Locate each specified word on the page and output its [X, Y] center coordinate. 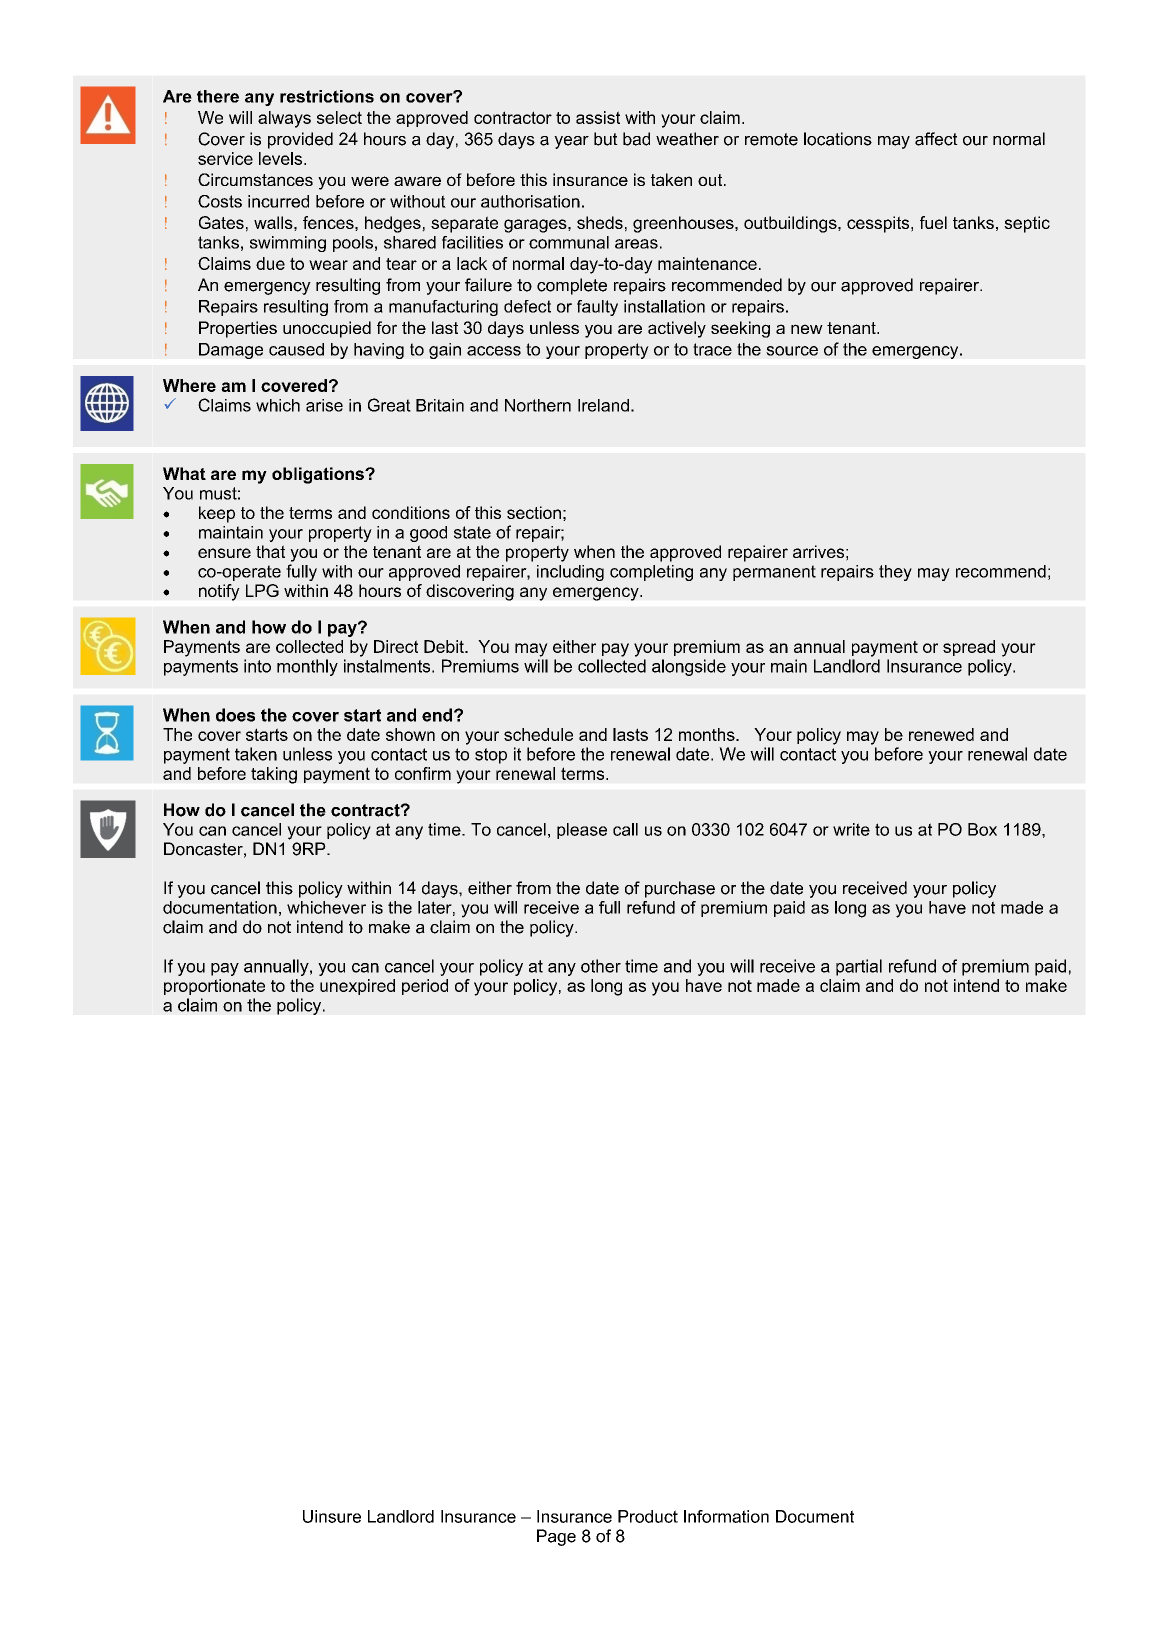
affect [936, 139]
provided [300, 140]
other [601, 966]
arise [324, 405]
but [606, 139]
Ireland [603, 405]
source [792, 351]
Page [556, 1537]
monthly [307, 667]
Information [726, 1516]
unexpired [357, 987]
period [425, 987]
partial [859, 967]
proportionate [214, 987]
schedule [538, 734]
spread [969, 648]
